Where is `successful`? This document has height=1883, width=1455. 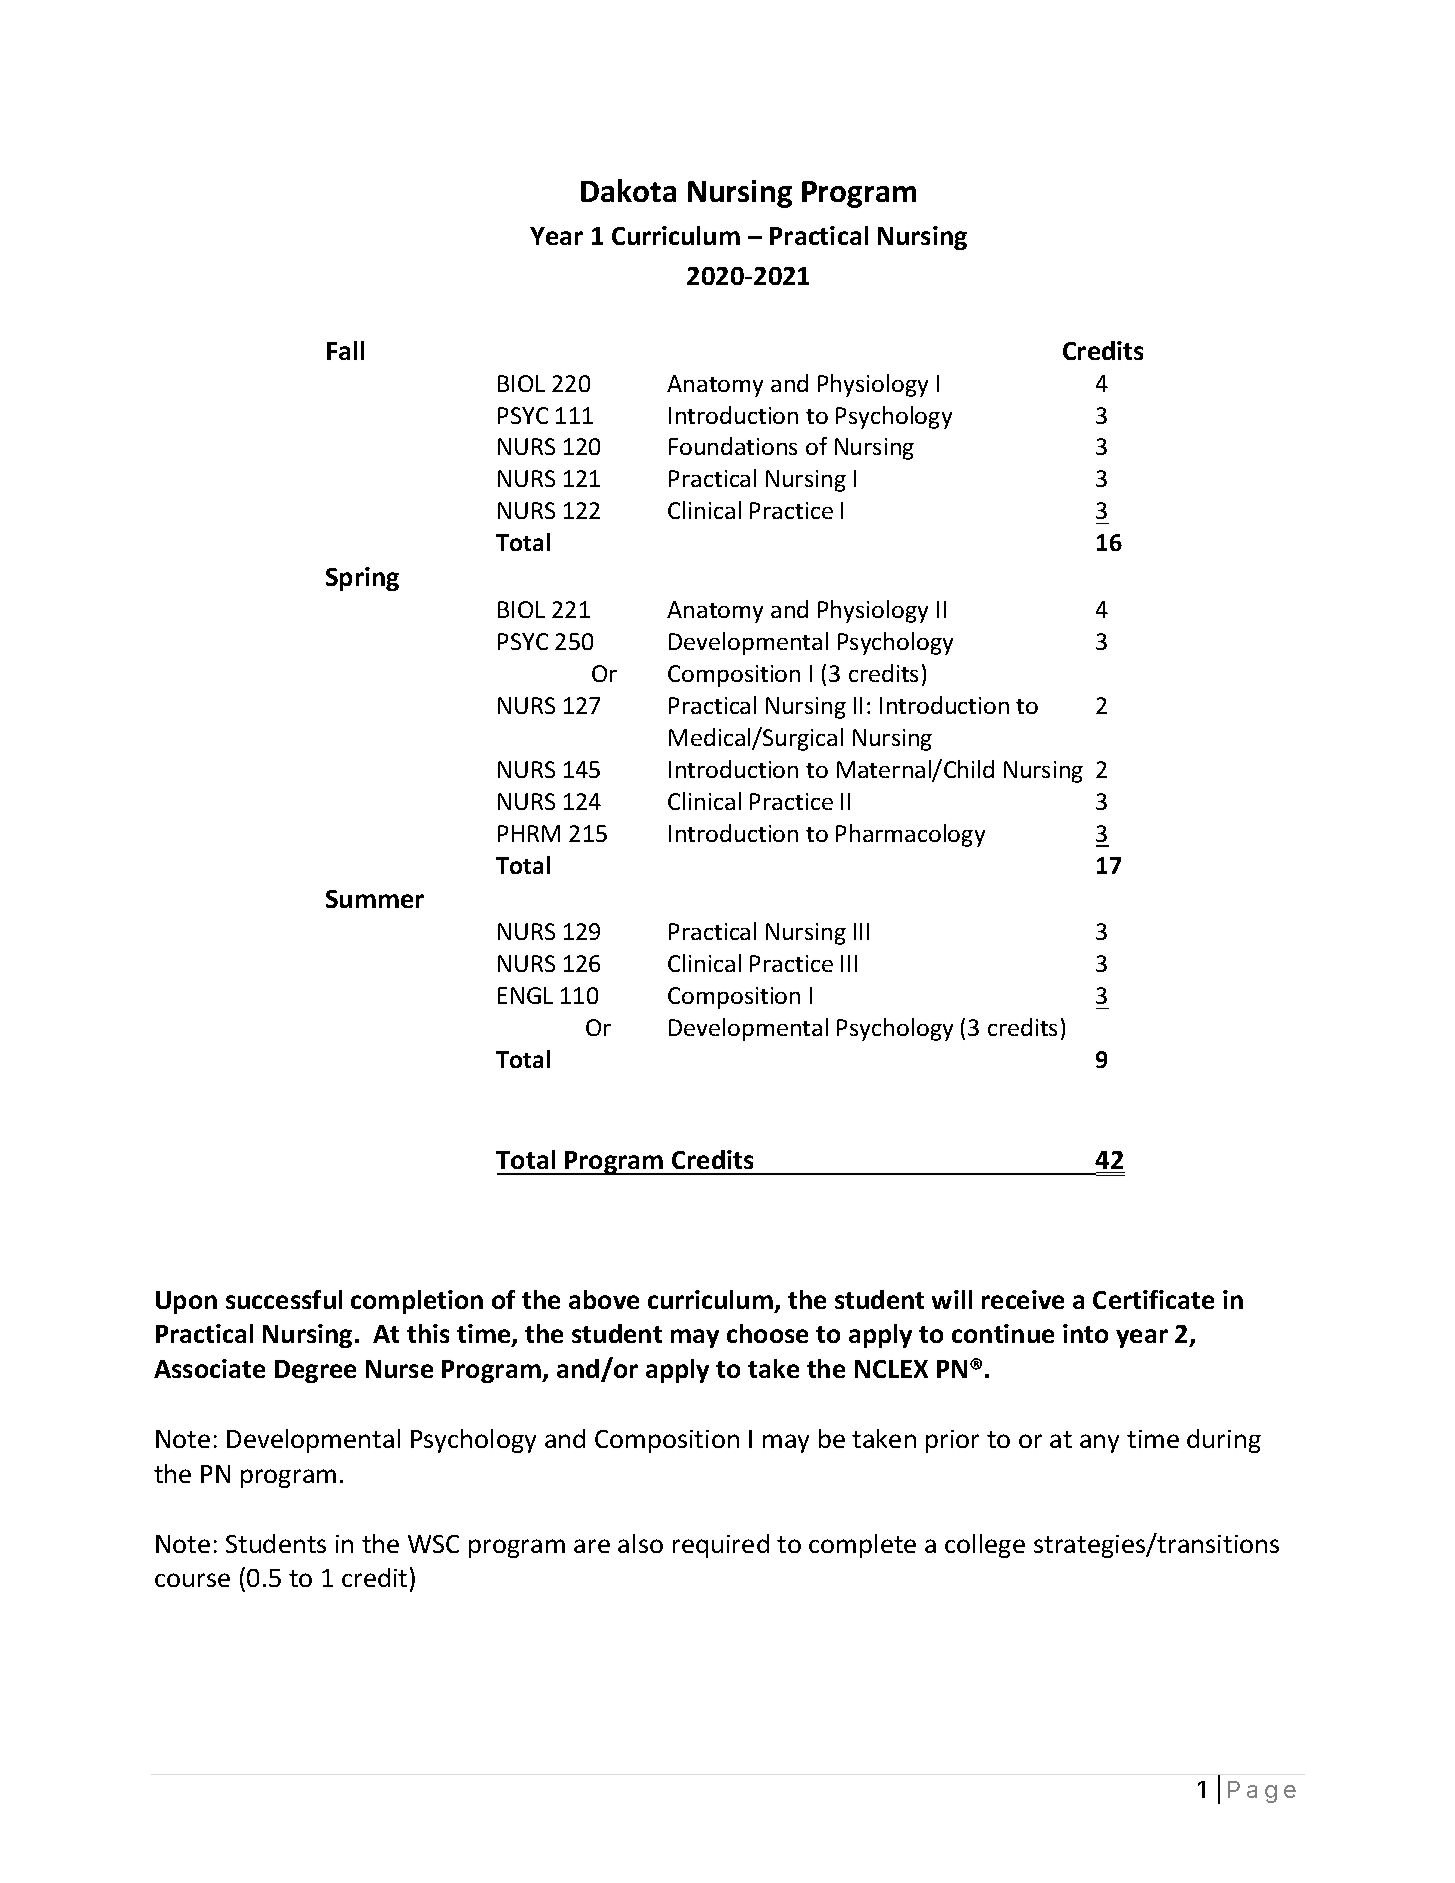
successful is located at coordinates (284, 1299).
